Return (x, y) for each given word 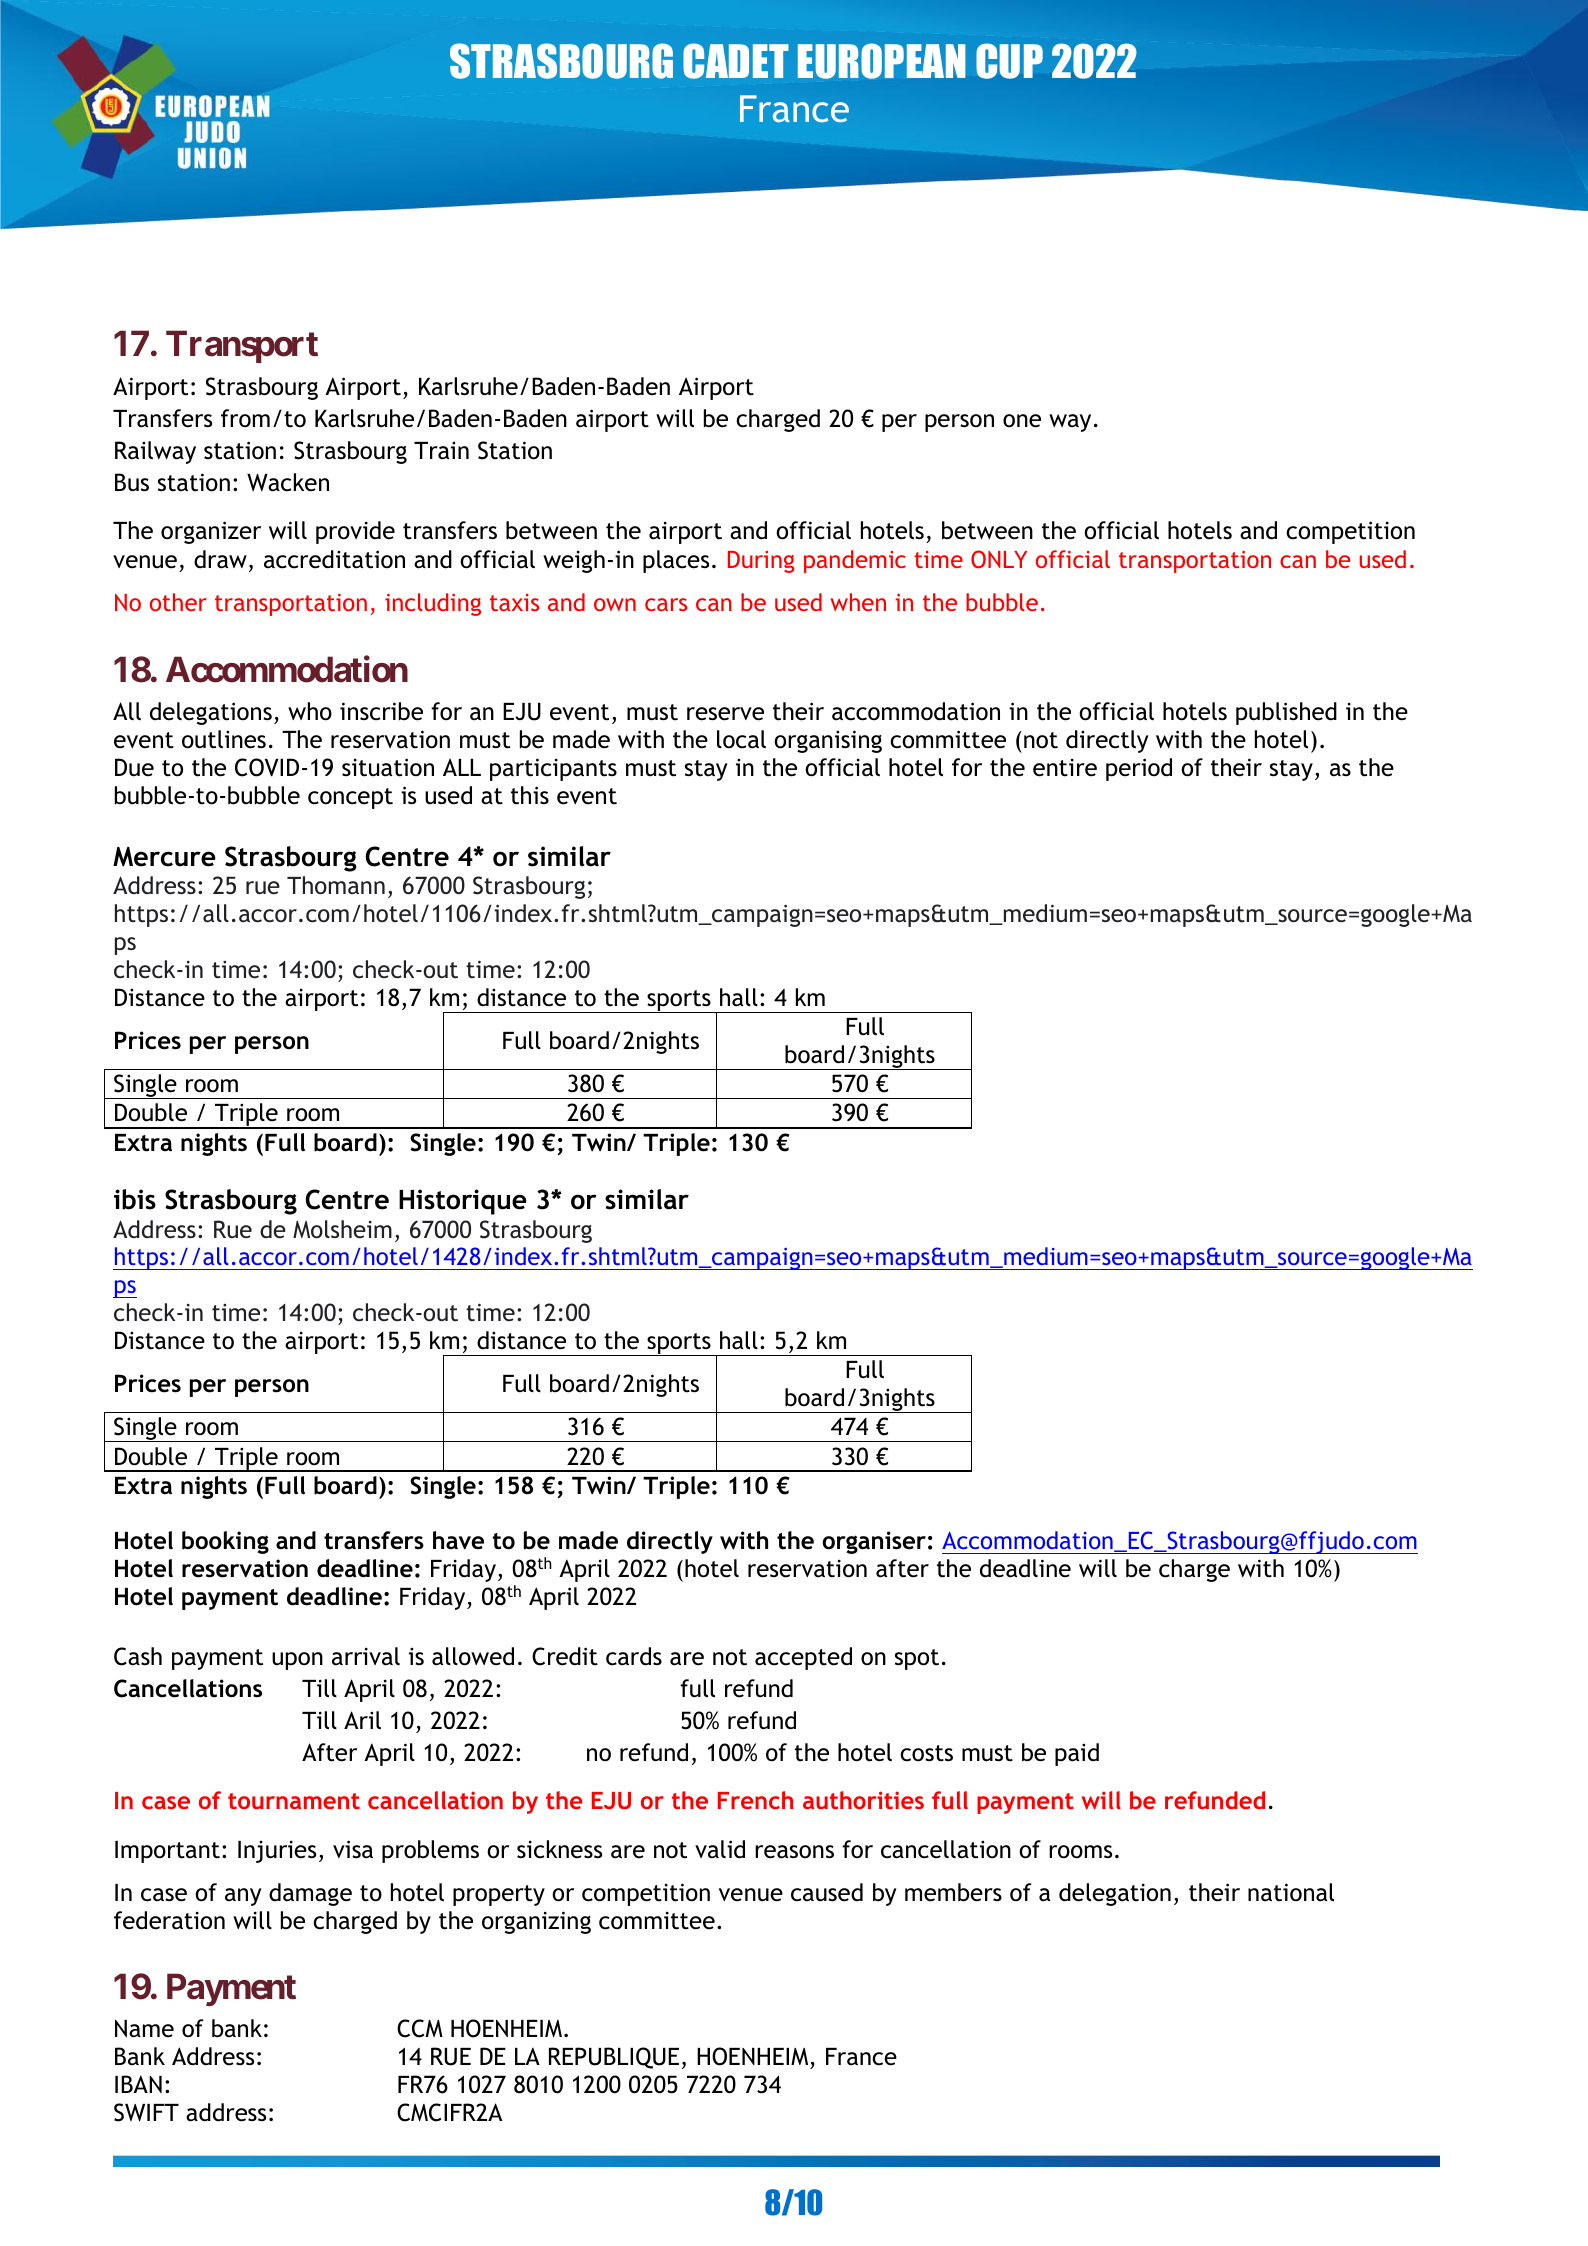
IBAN (138, 2084)
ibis (135, 1199)
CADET (736, 61)
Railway (155, 452)
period (1139, 769)
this (530, 795)
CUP (1009, 61)
